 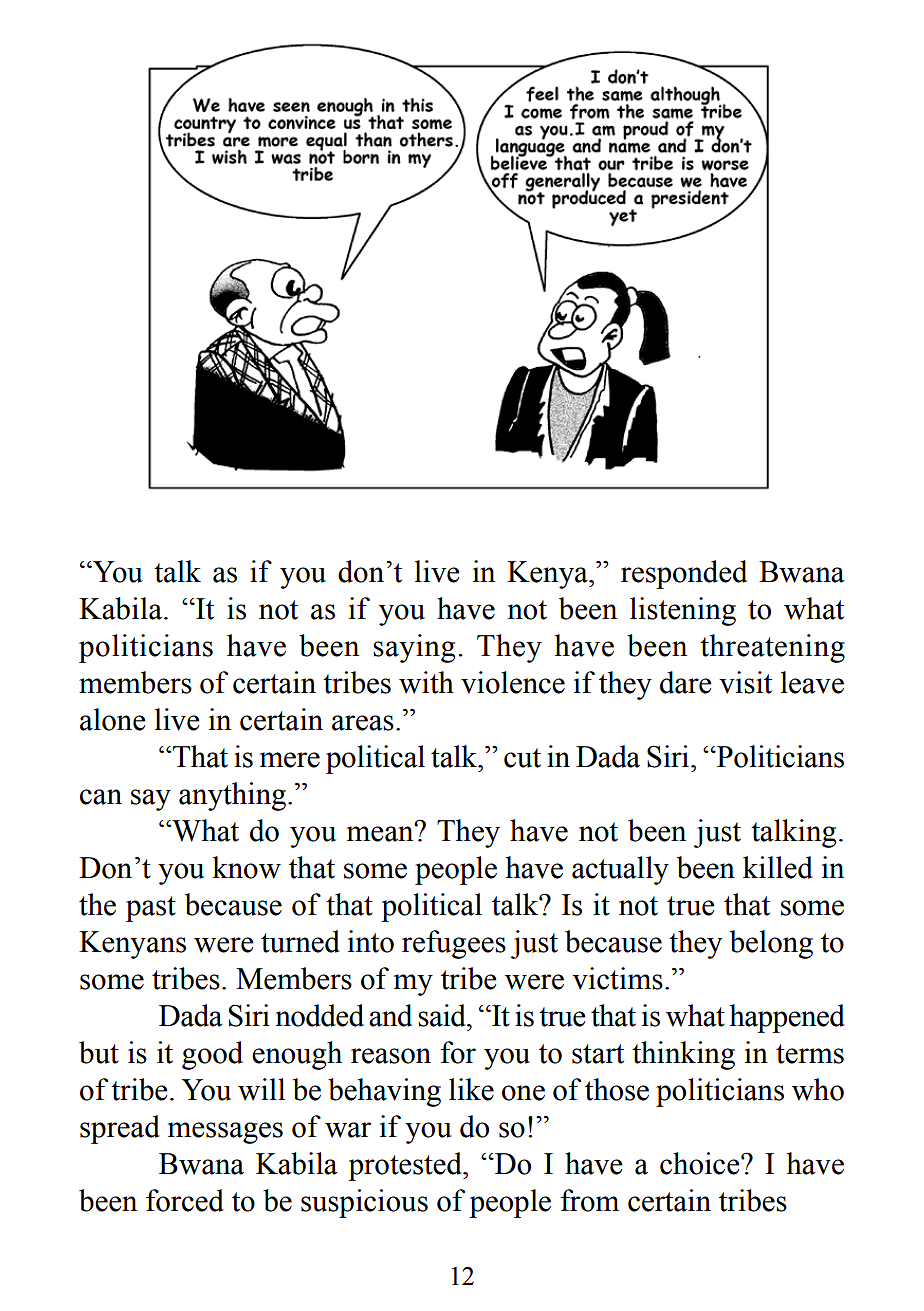 What do you see at coordinates (745, 682) in the screenshot?
I see `visit` at bounding box center [745, 682].
